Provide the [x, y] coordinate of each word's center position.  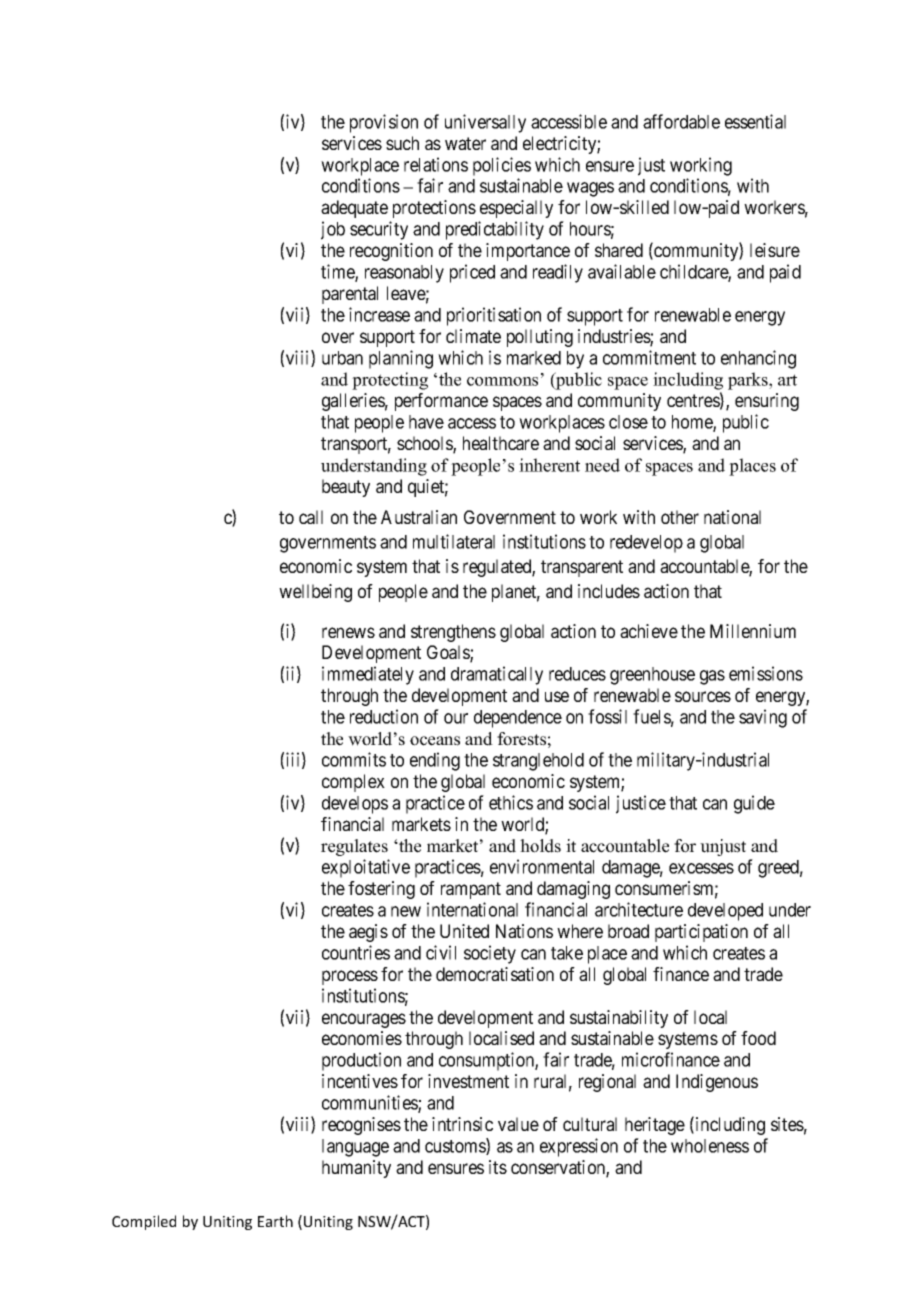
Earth [275, 1221]
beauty [346, 488]
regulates [354, 847]
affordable [681, 121]
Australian [419, 517]
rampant [471, 890]
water [465, 143]
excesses [701, 868]
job [333, 230]
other [680, 517]
